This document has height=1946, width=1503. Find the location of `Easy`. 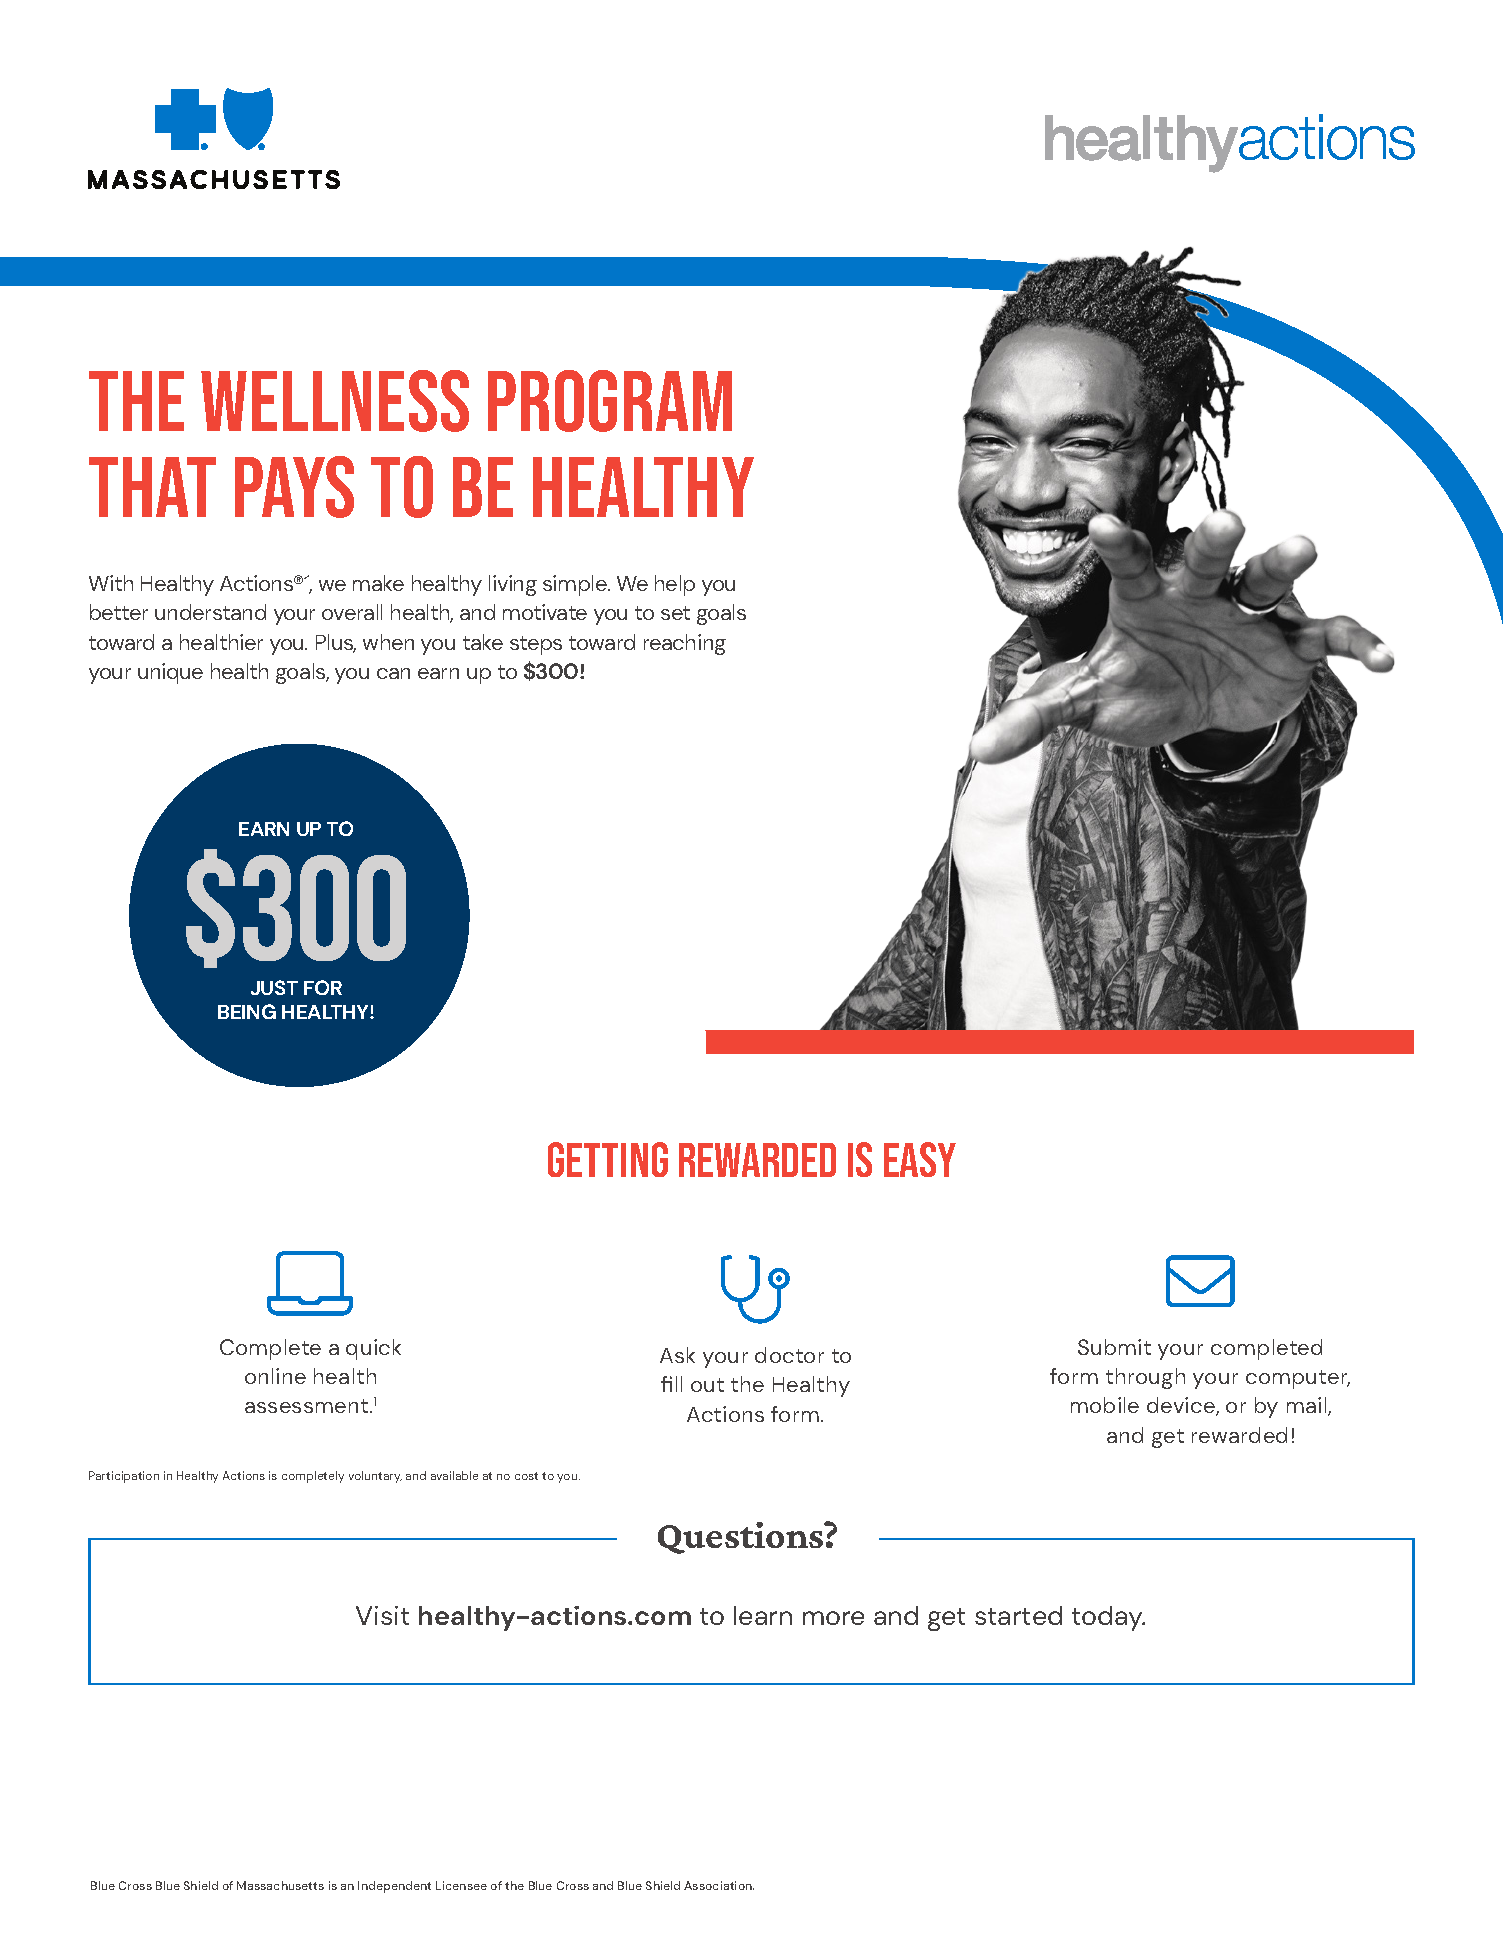

Easy is located at coordinates (920, 1159).
